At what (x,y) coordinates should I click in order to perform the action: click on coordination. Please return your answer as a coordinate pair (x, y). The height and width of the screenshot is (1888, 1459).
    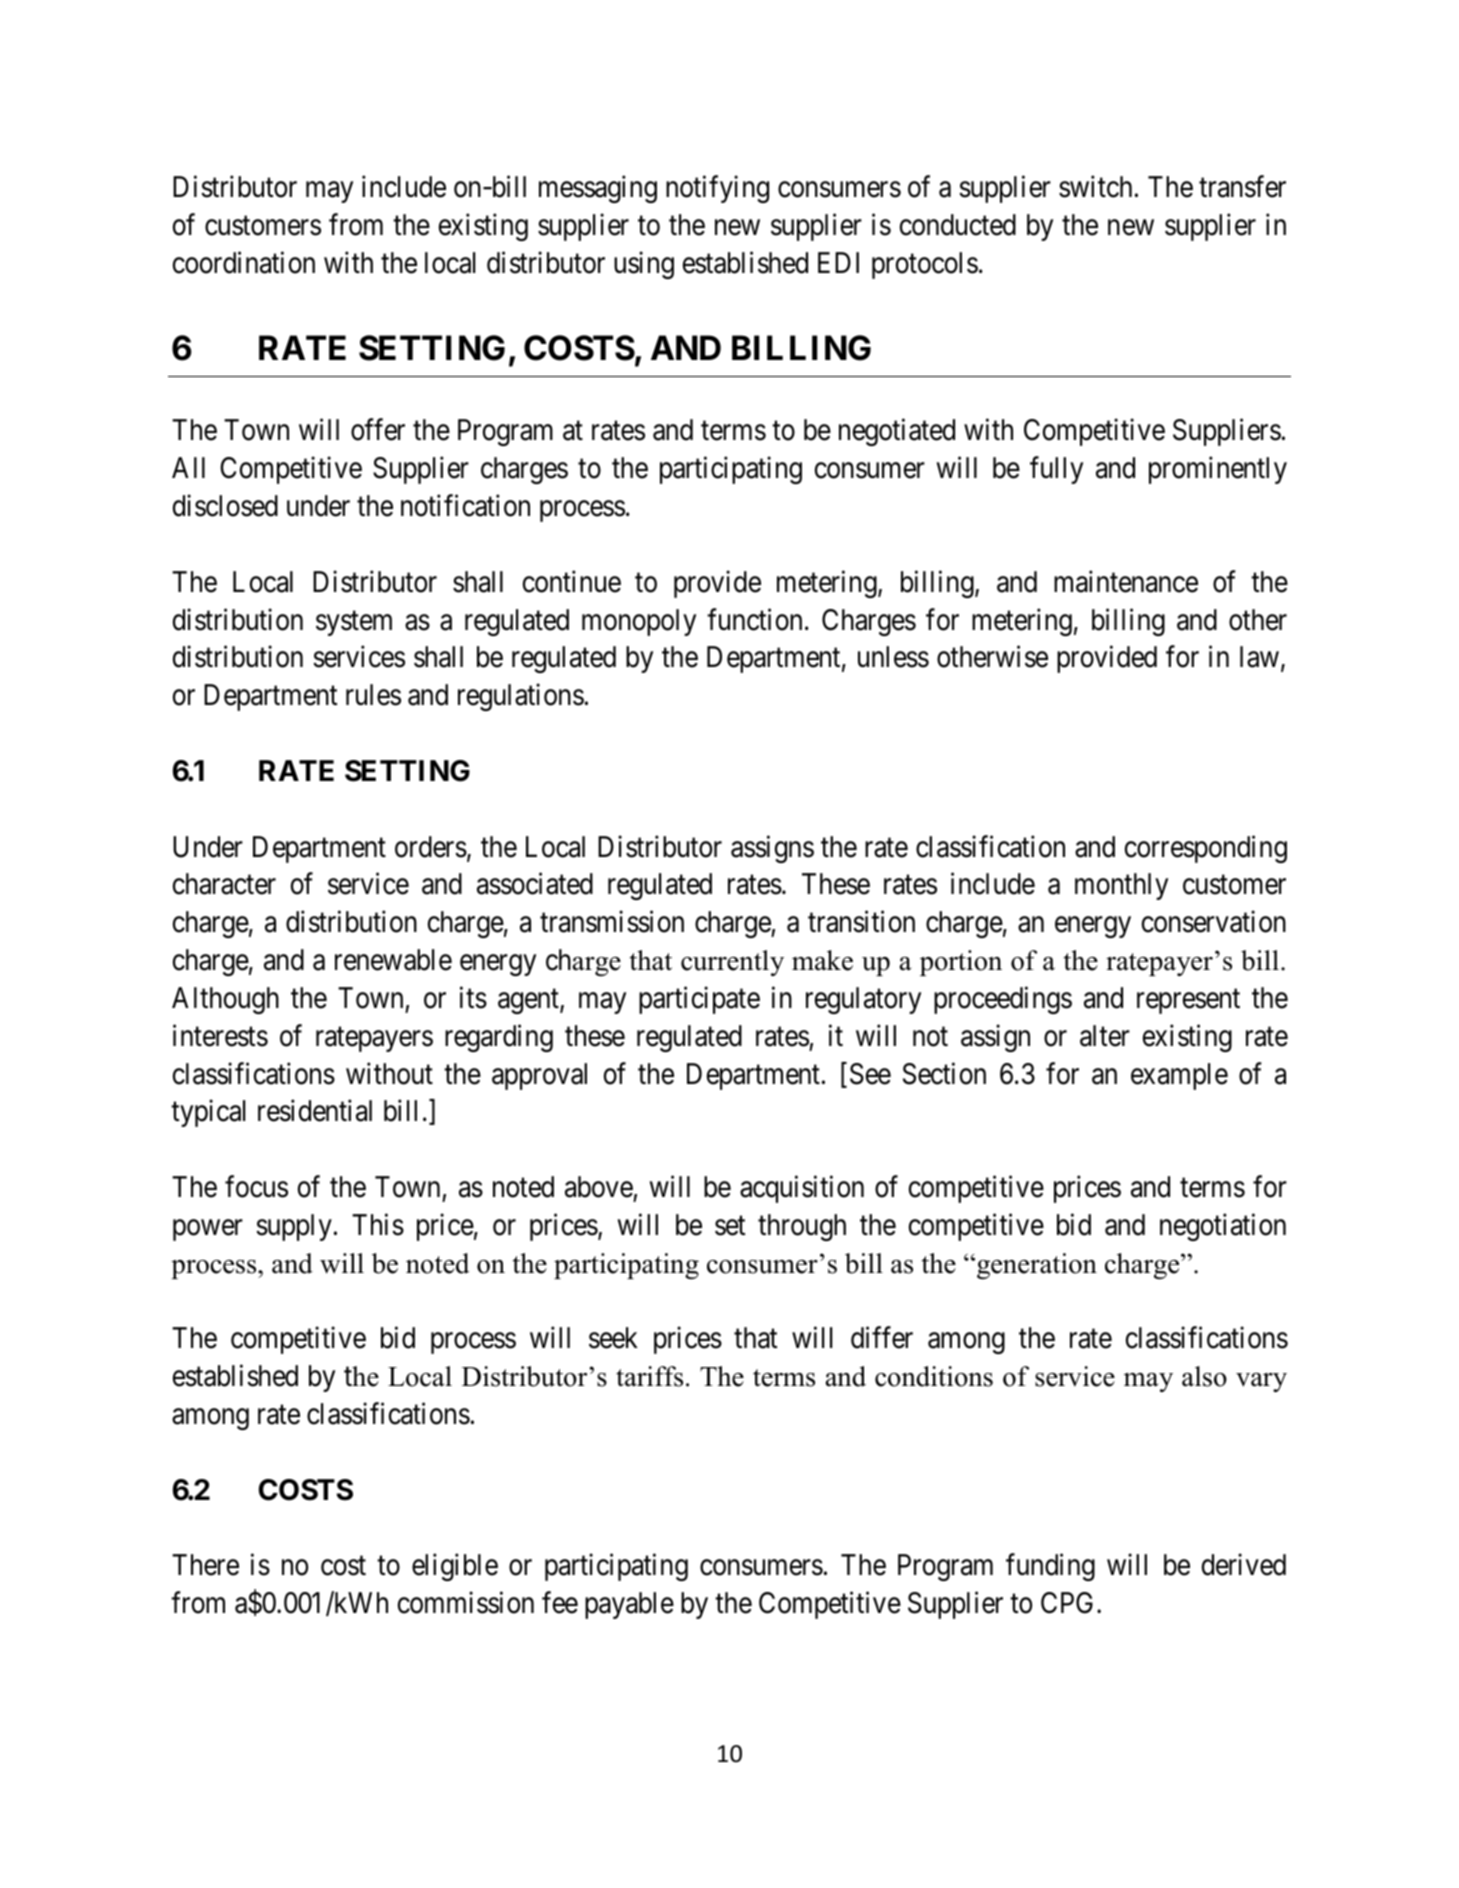
    Looking at the image, I should click on (244, 262).
